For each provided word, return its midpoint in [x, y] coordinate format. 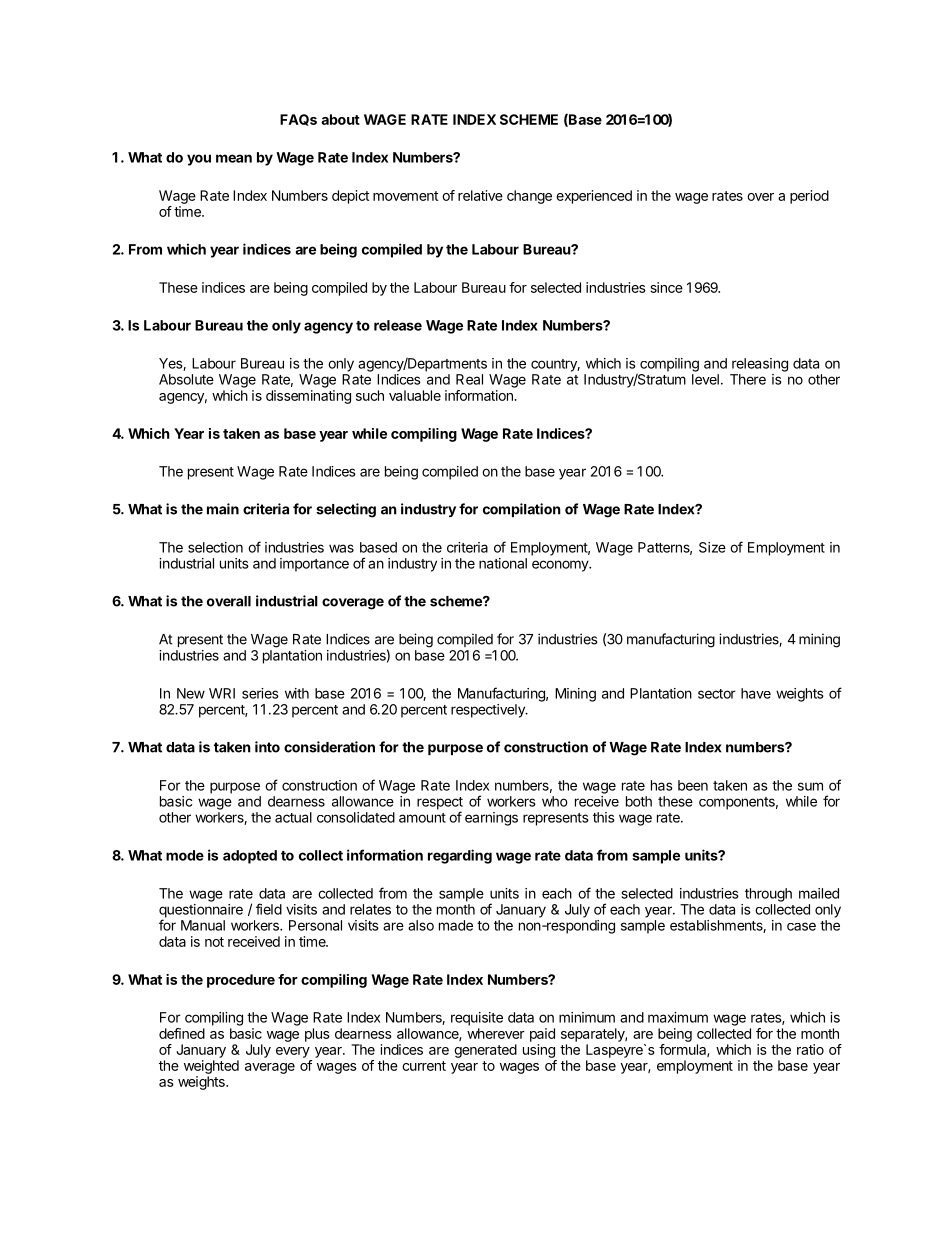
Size [712, 547]
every [293, 1052]
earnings [491, 819]
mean [234, 158]
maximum [678, 1017]
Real [469, 379]
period [809, 197]
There [748, 379]
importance [314, 565]
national [503, 563]
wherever [496, 1033]
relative [480, 195]
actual [293, 817]
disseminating [308, 397]
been [693, 785]
